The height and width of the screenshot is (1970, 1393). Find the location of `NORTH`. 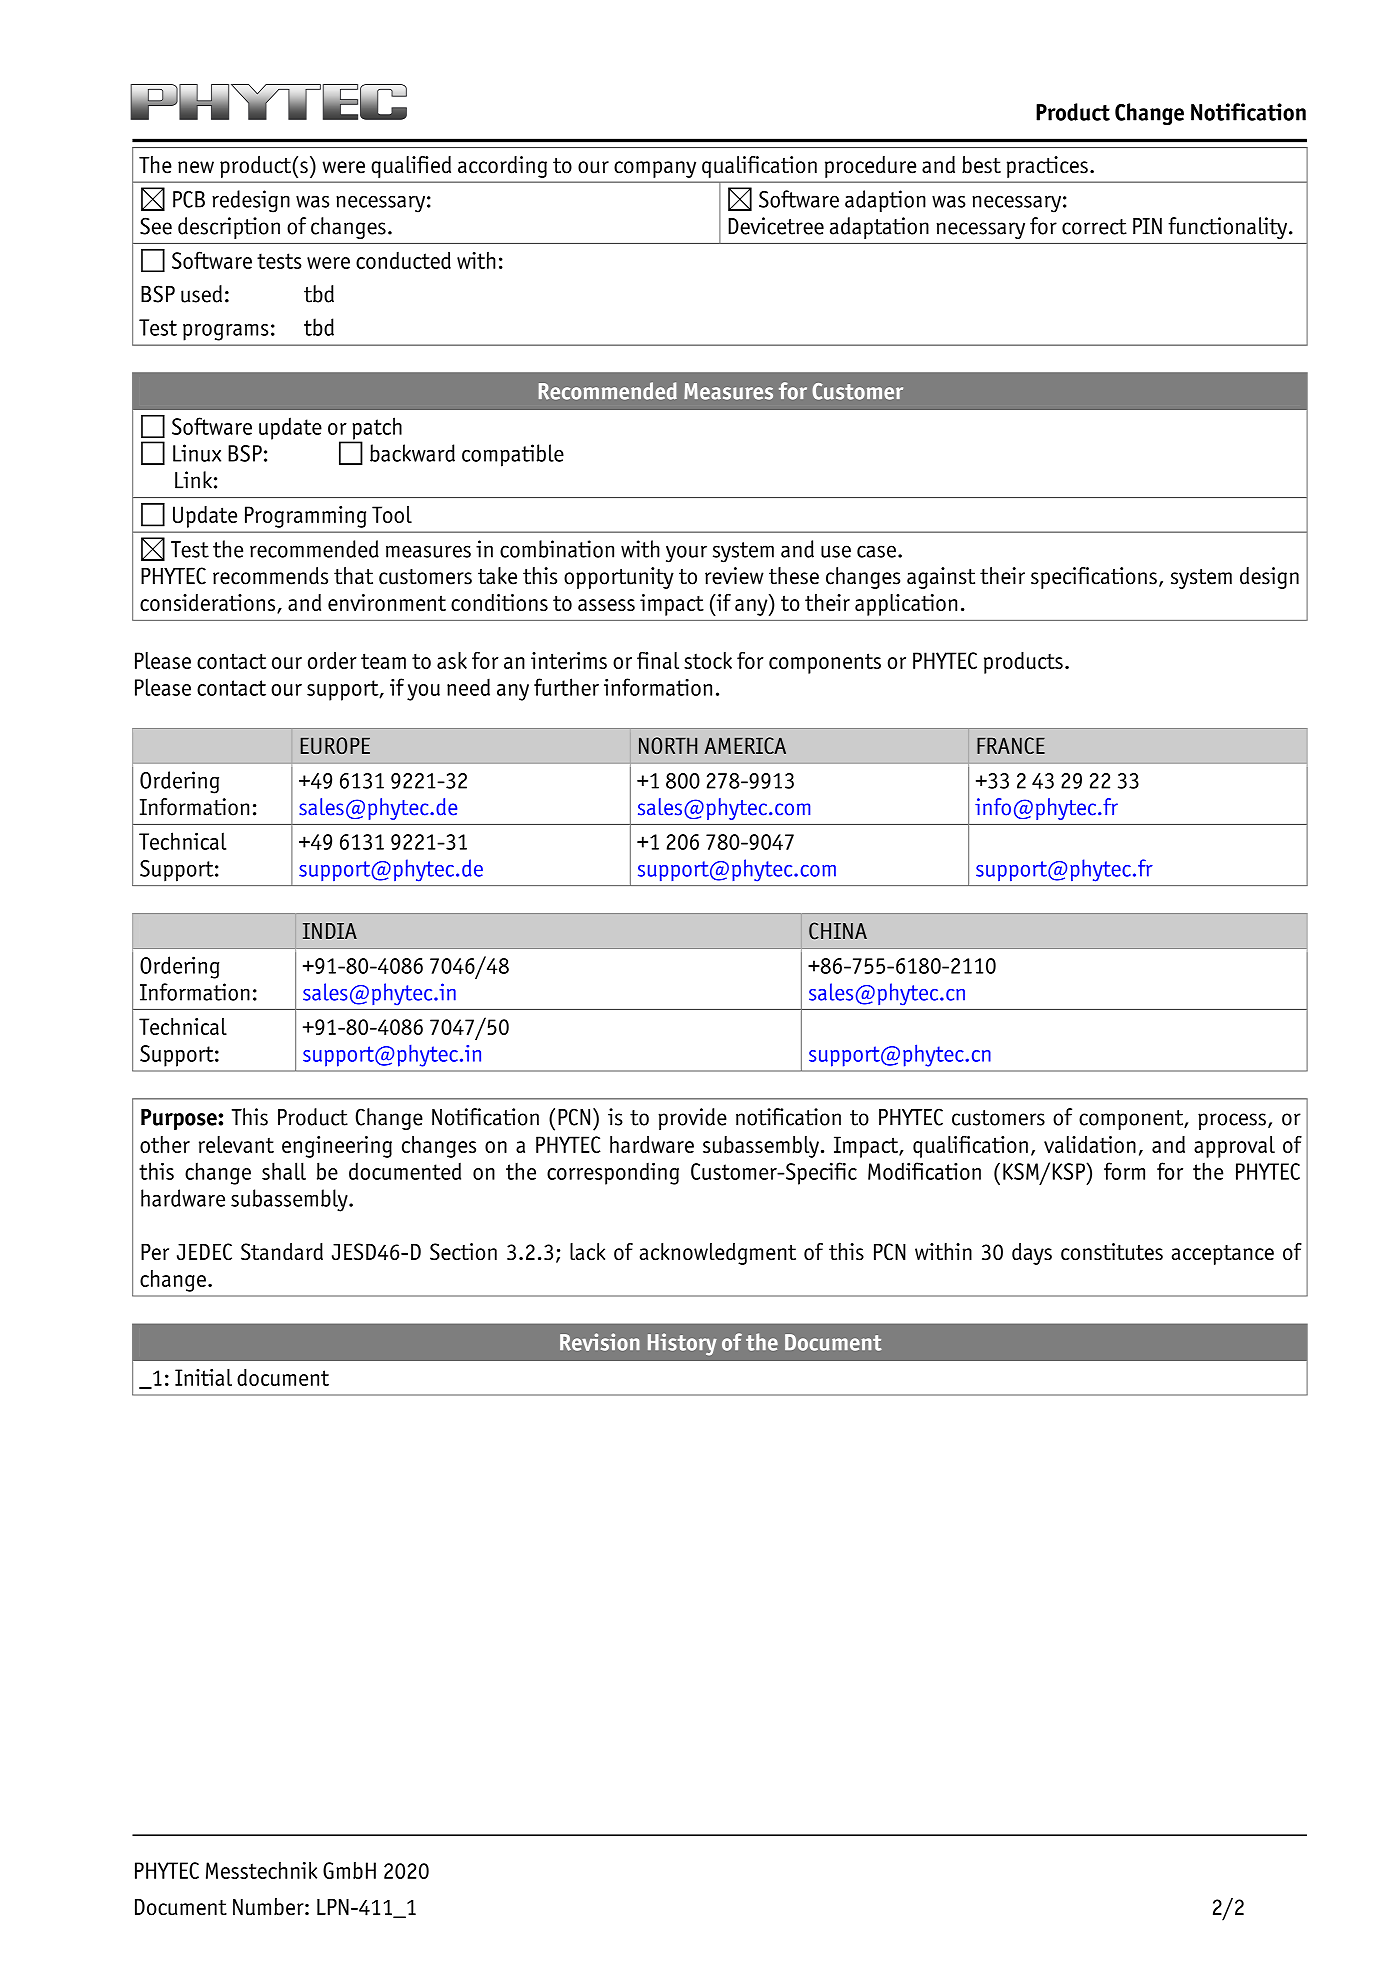

NORTH is located at coordinates (668, 745).
